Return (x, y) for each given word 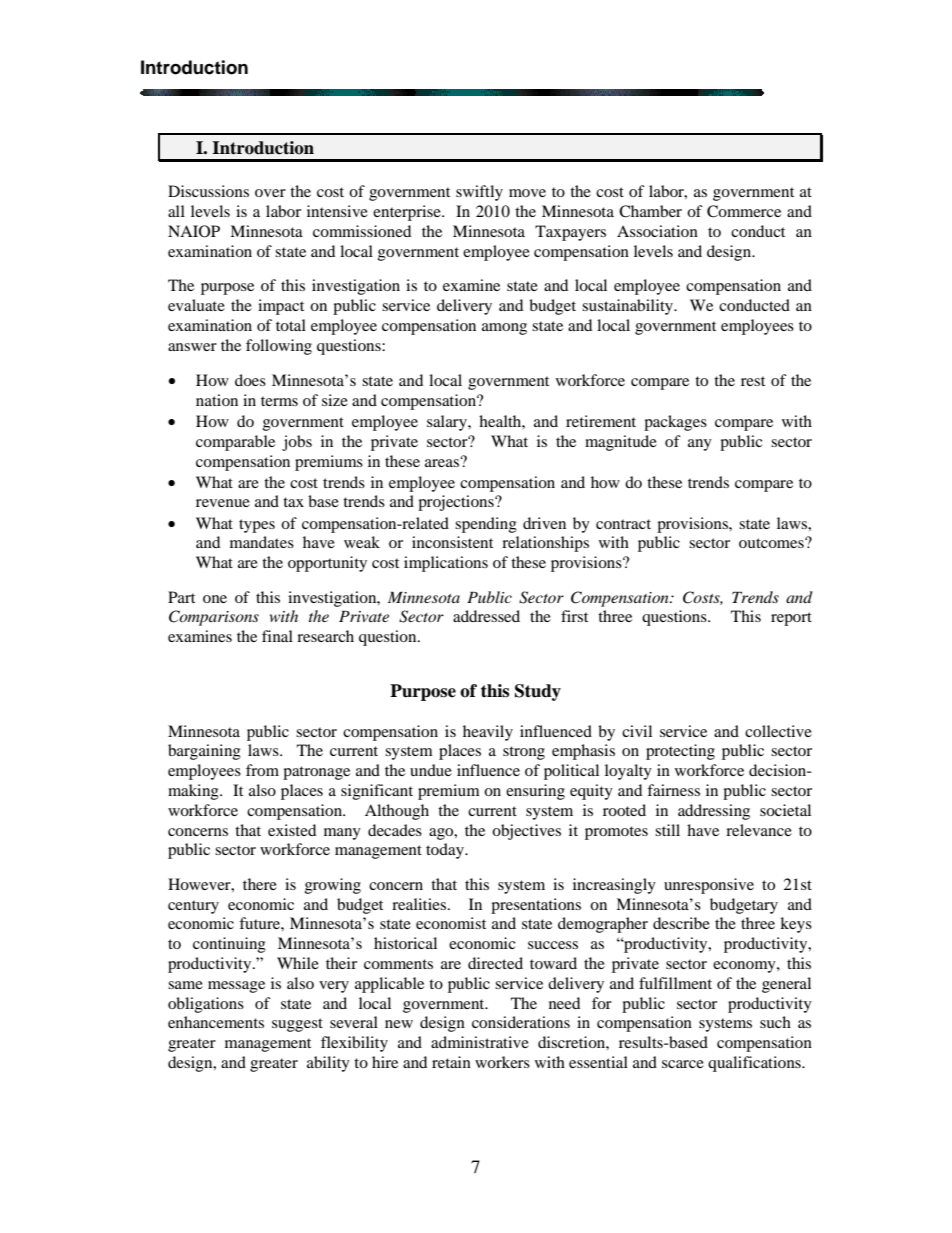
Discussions (208, 191)
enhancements (216, 1022)
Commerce (744, 211)
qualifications (755, 1064)
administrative (480, 1042)
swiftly (479, 193)
